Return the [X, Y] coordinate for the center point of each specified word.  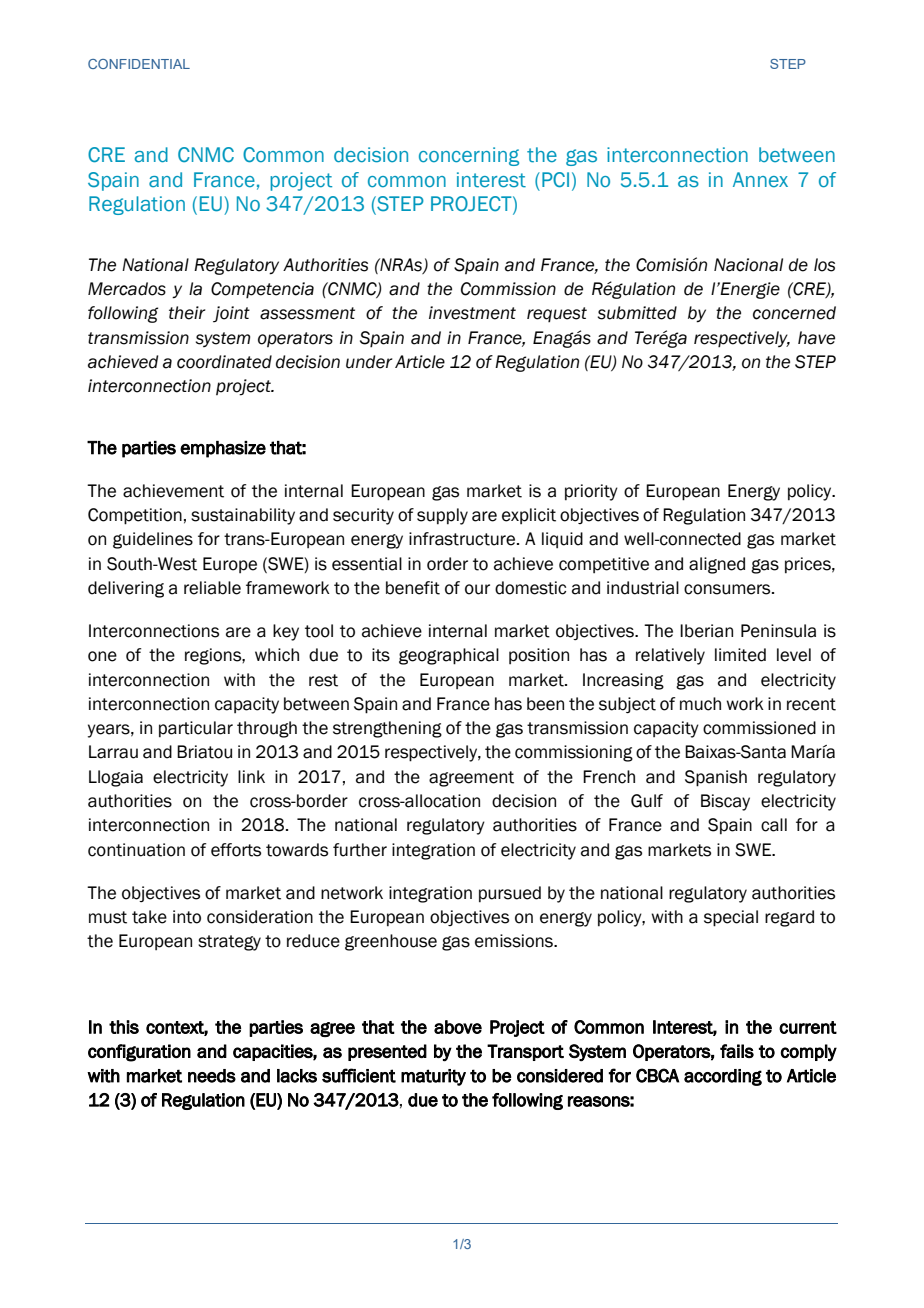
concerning [469, 156]
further [360, 850]
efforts [236, 850]
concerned [794, 313]
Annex [760, 180]
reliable [212, 588]
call [774, 825]
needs [212, 1076]
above [458, 1027]
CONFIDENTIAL [139, 64]
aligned [717, 565]
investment [472, 313]
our [477, 589]
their [187, 313]
